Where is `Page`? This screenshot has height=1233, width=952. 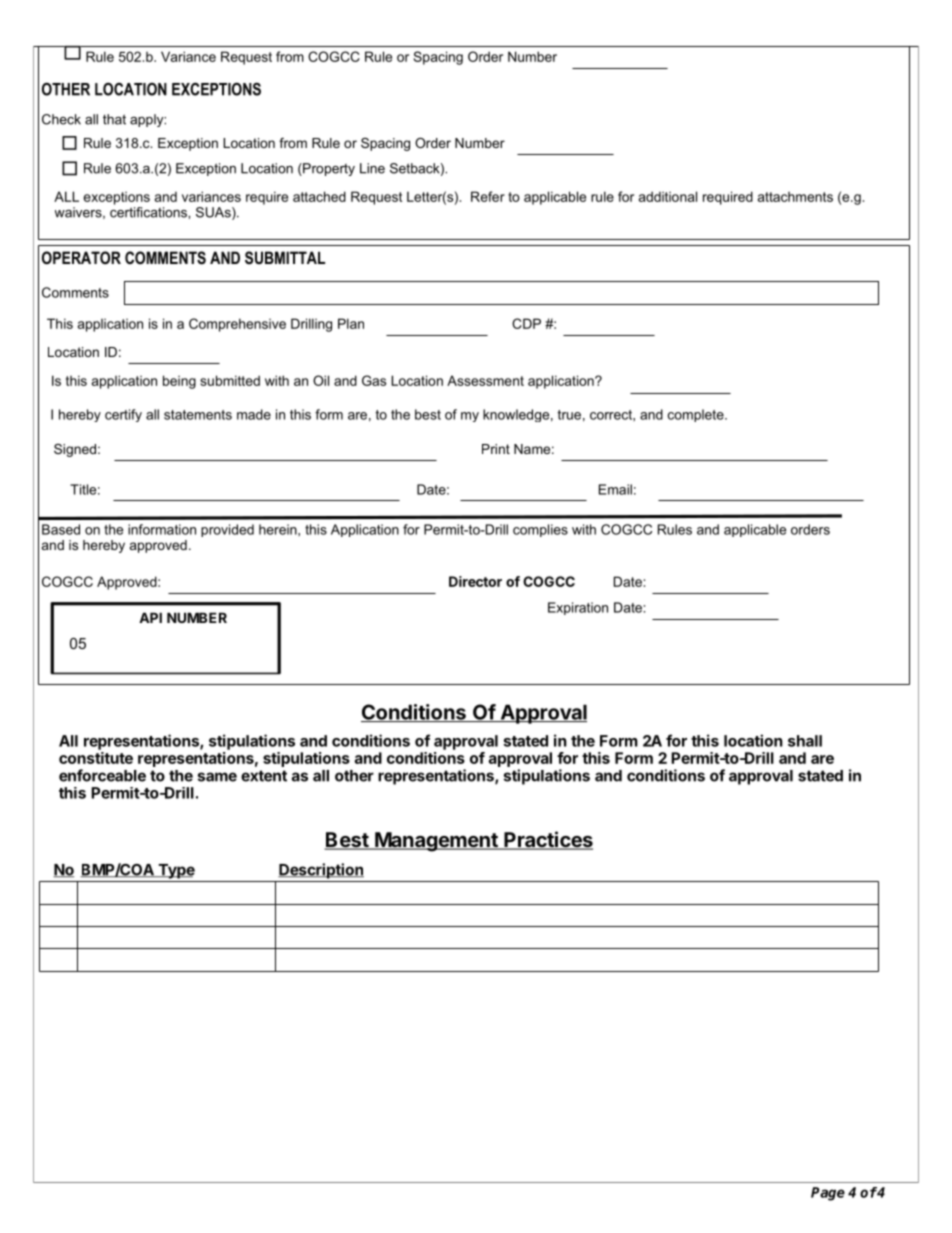
Page is located at coordinates (828, 1194).
